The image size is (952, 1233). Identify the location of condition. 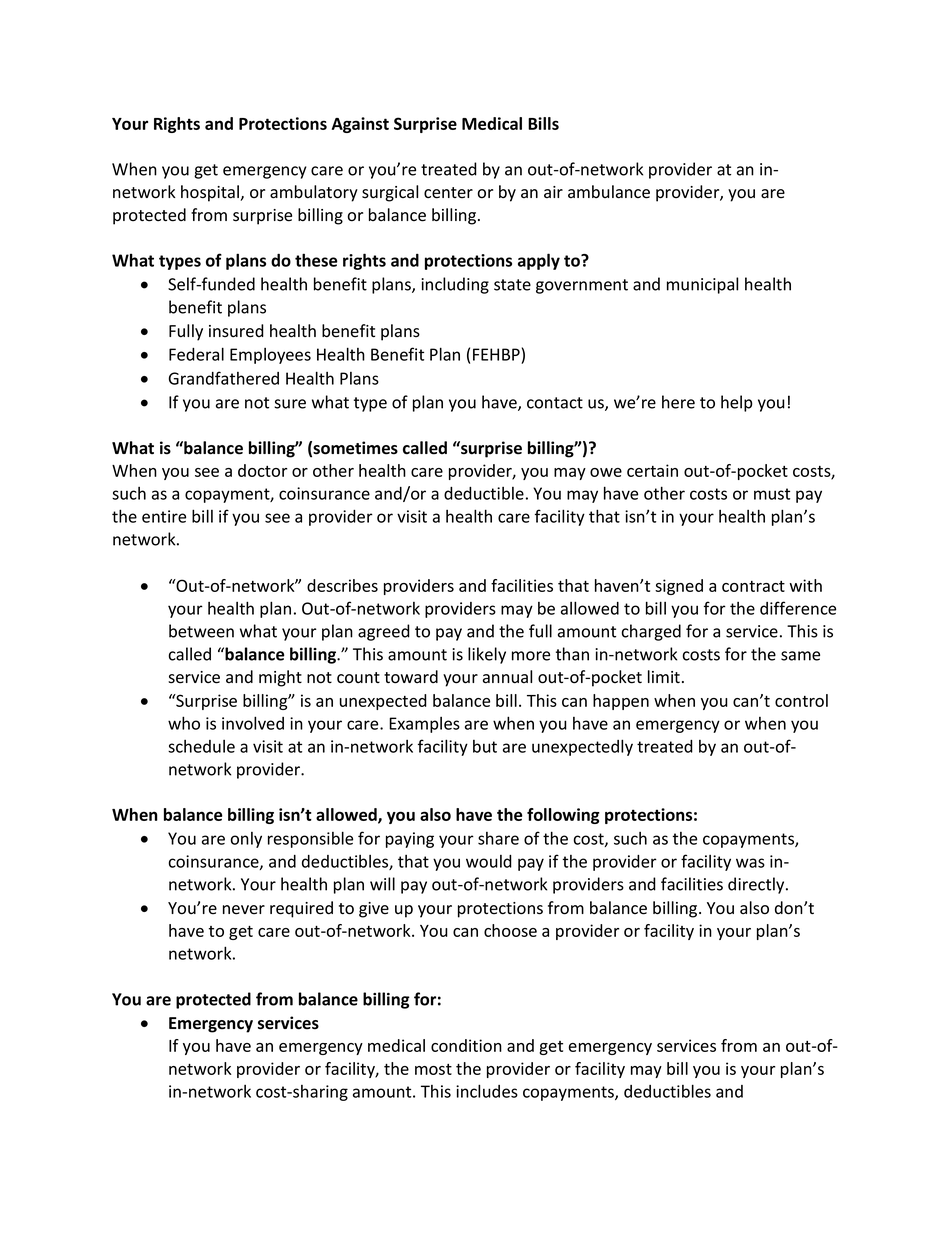
(466, 1045).
